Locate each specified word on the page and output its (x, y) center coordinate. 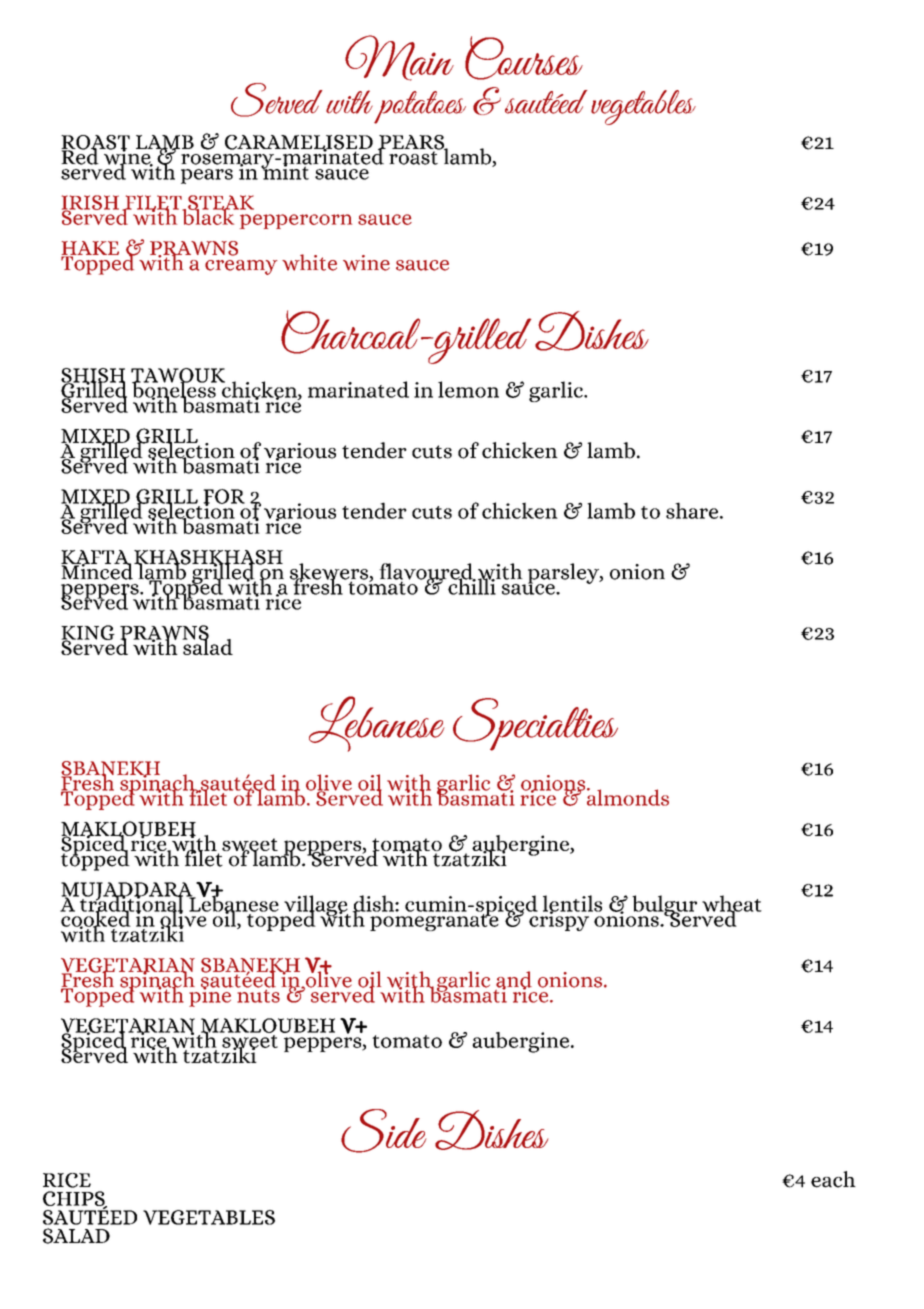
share (693, 510)
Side (384, 1131)
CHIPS (75, 1199)
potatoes (420, 107)
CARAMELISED (299, 143)
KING (88, 634)
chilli (472, 585)
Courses (524, 58)
